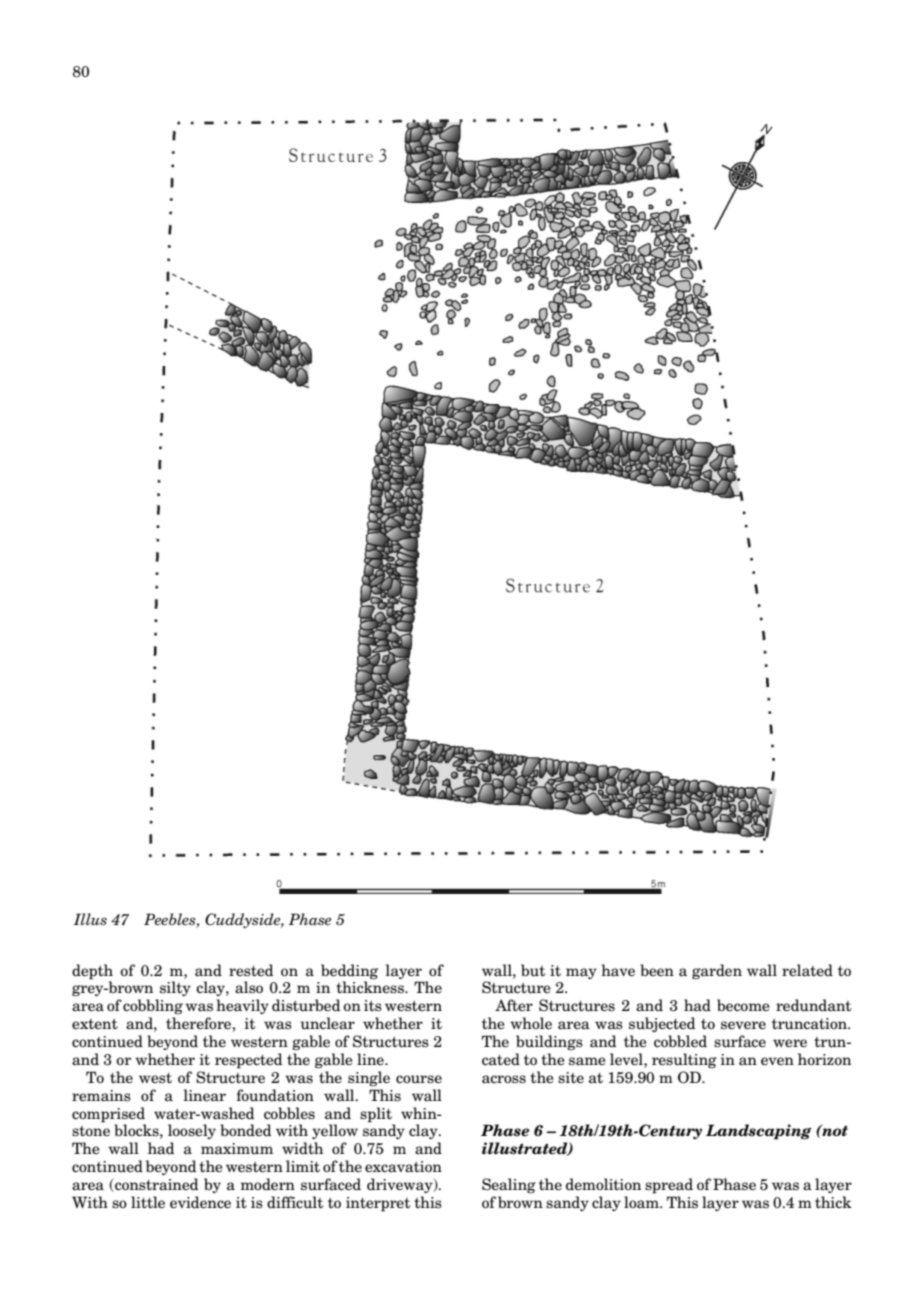 The height and width of the image is (1308, 924). Describe the element at coordinates (200, 1202) in the image. I see `evidence` at that location.
